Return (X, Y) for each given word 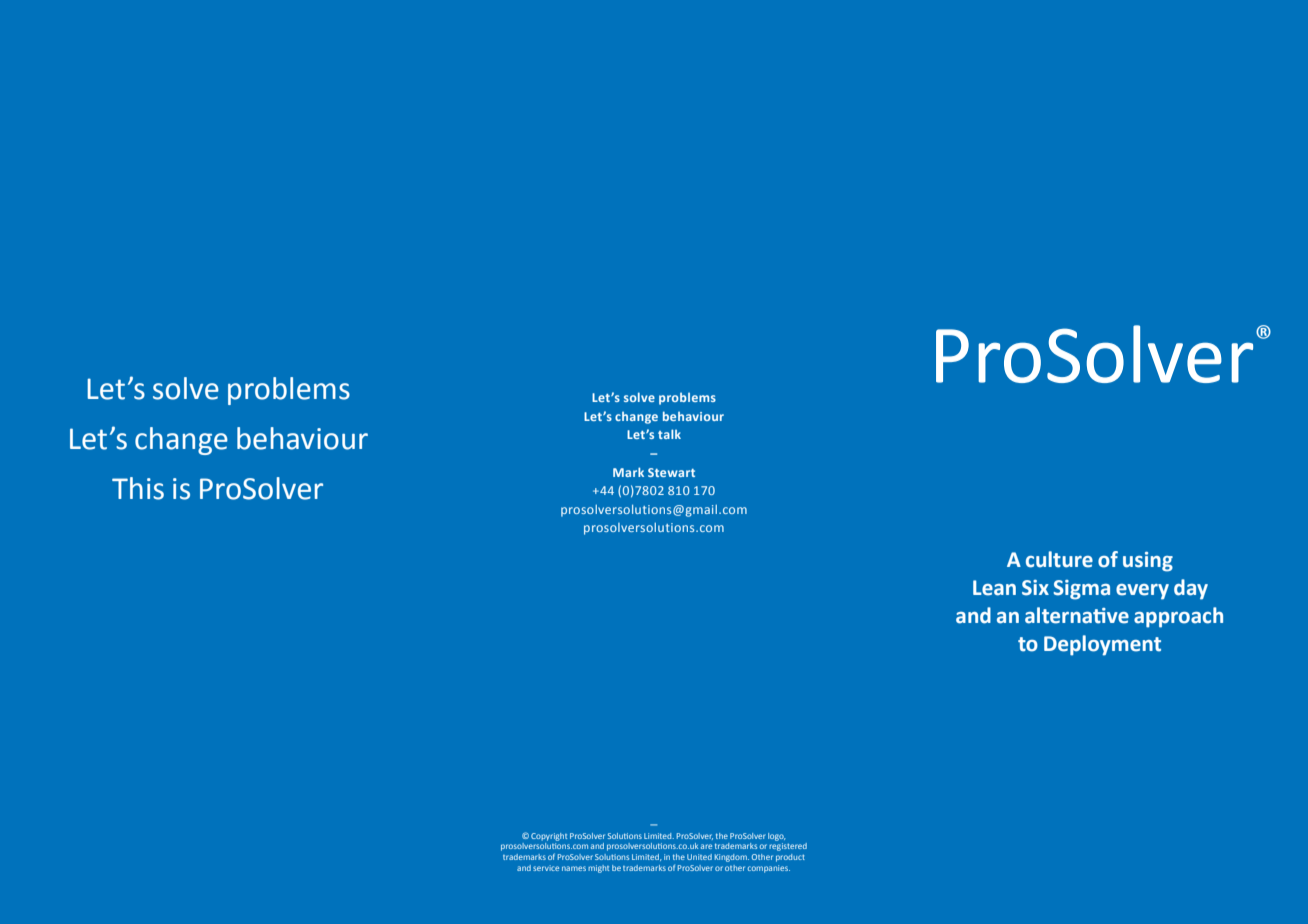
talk (669, 434)
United (699, 857)
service (546, 868)
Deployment (1102, 645)
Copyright (549, 837)
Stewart (671, 472)
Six (1035, 588)
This (138, 488)
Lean (994, 588)
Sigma (1081, 590)
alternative (1077, 615)
